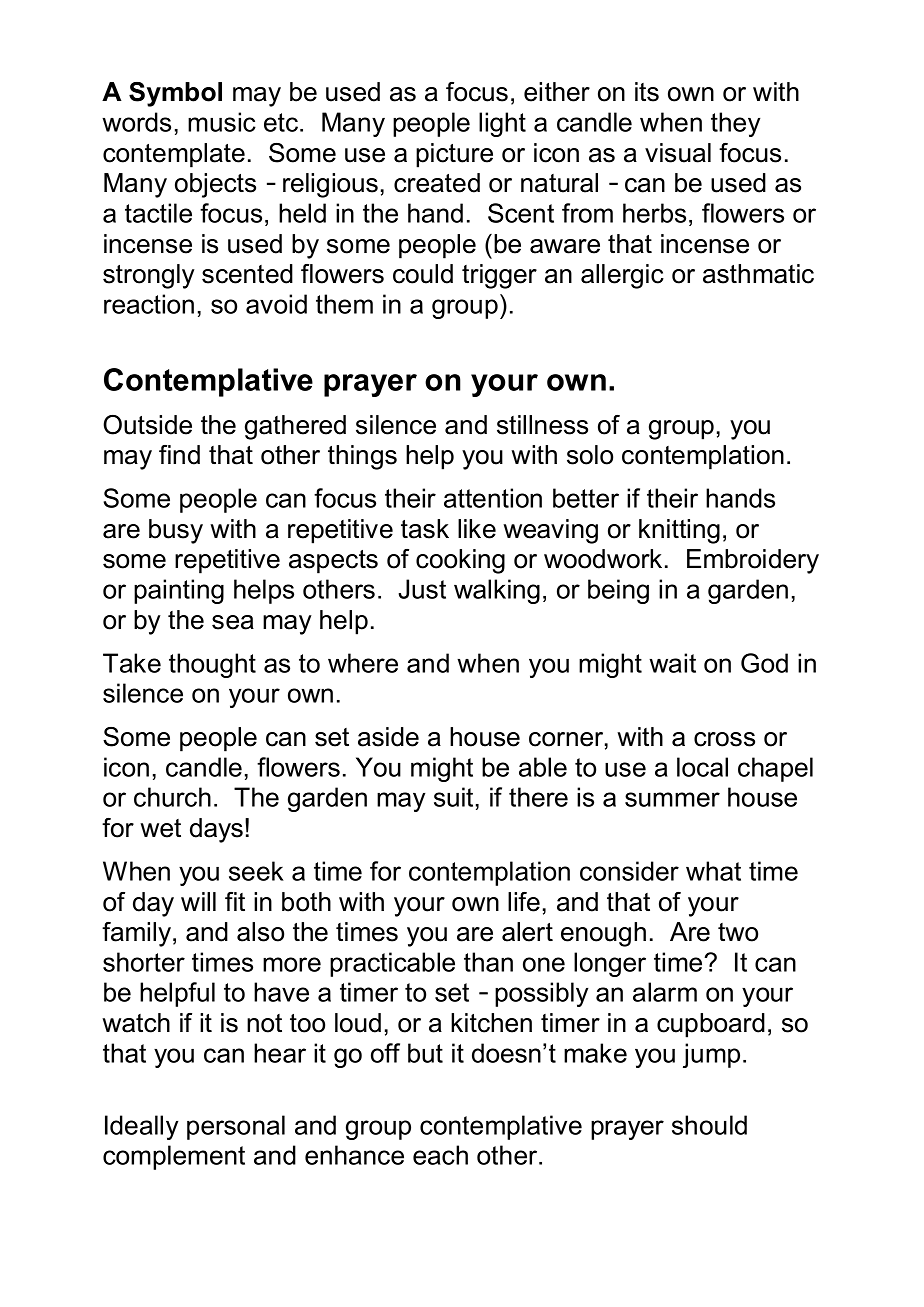 Image resolution: width=924 pixels, height=1307 pixels. Describe the element at coordinates (176, 531) in the screenshot. I see `busy` at that location.
